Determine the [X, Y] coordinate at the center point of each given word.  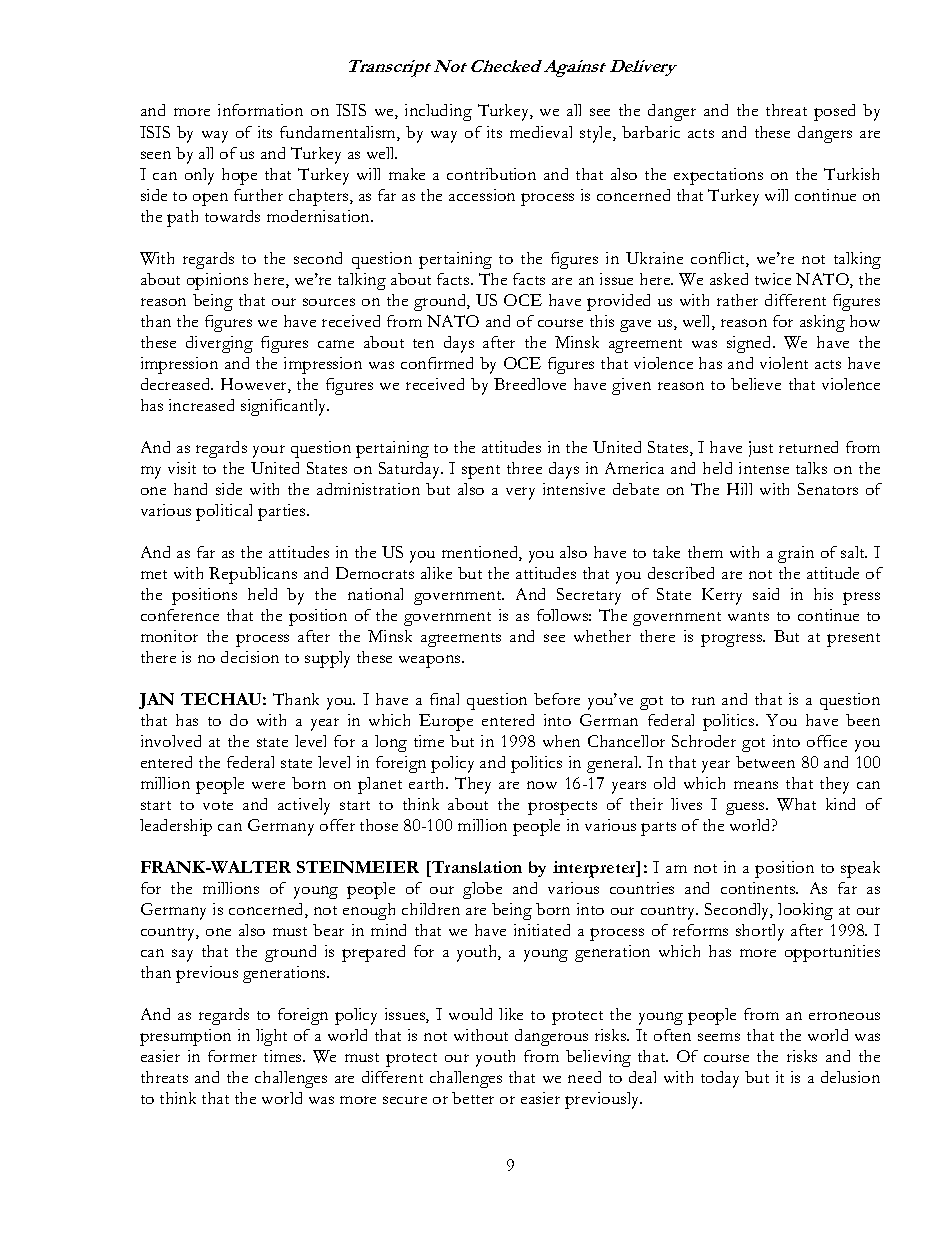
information [260, 110]
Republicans [253, 575]
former [232, 1056]
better [473, 1098]
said [766, 594]
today [720, 1079]
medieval [541, 132]
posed [834, 112]
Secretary [589, 596]
